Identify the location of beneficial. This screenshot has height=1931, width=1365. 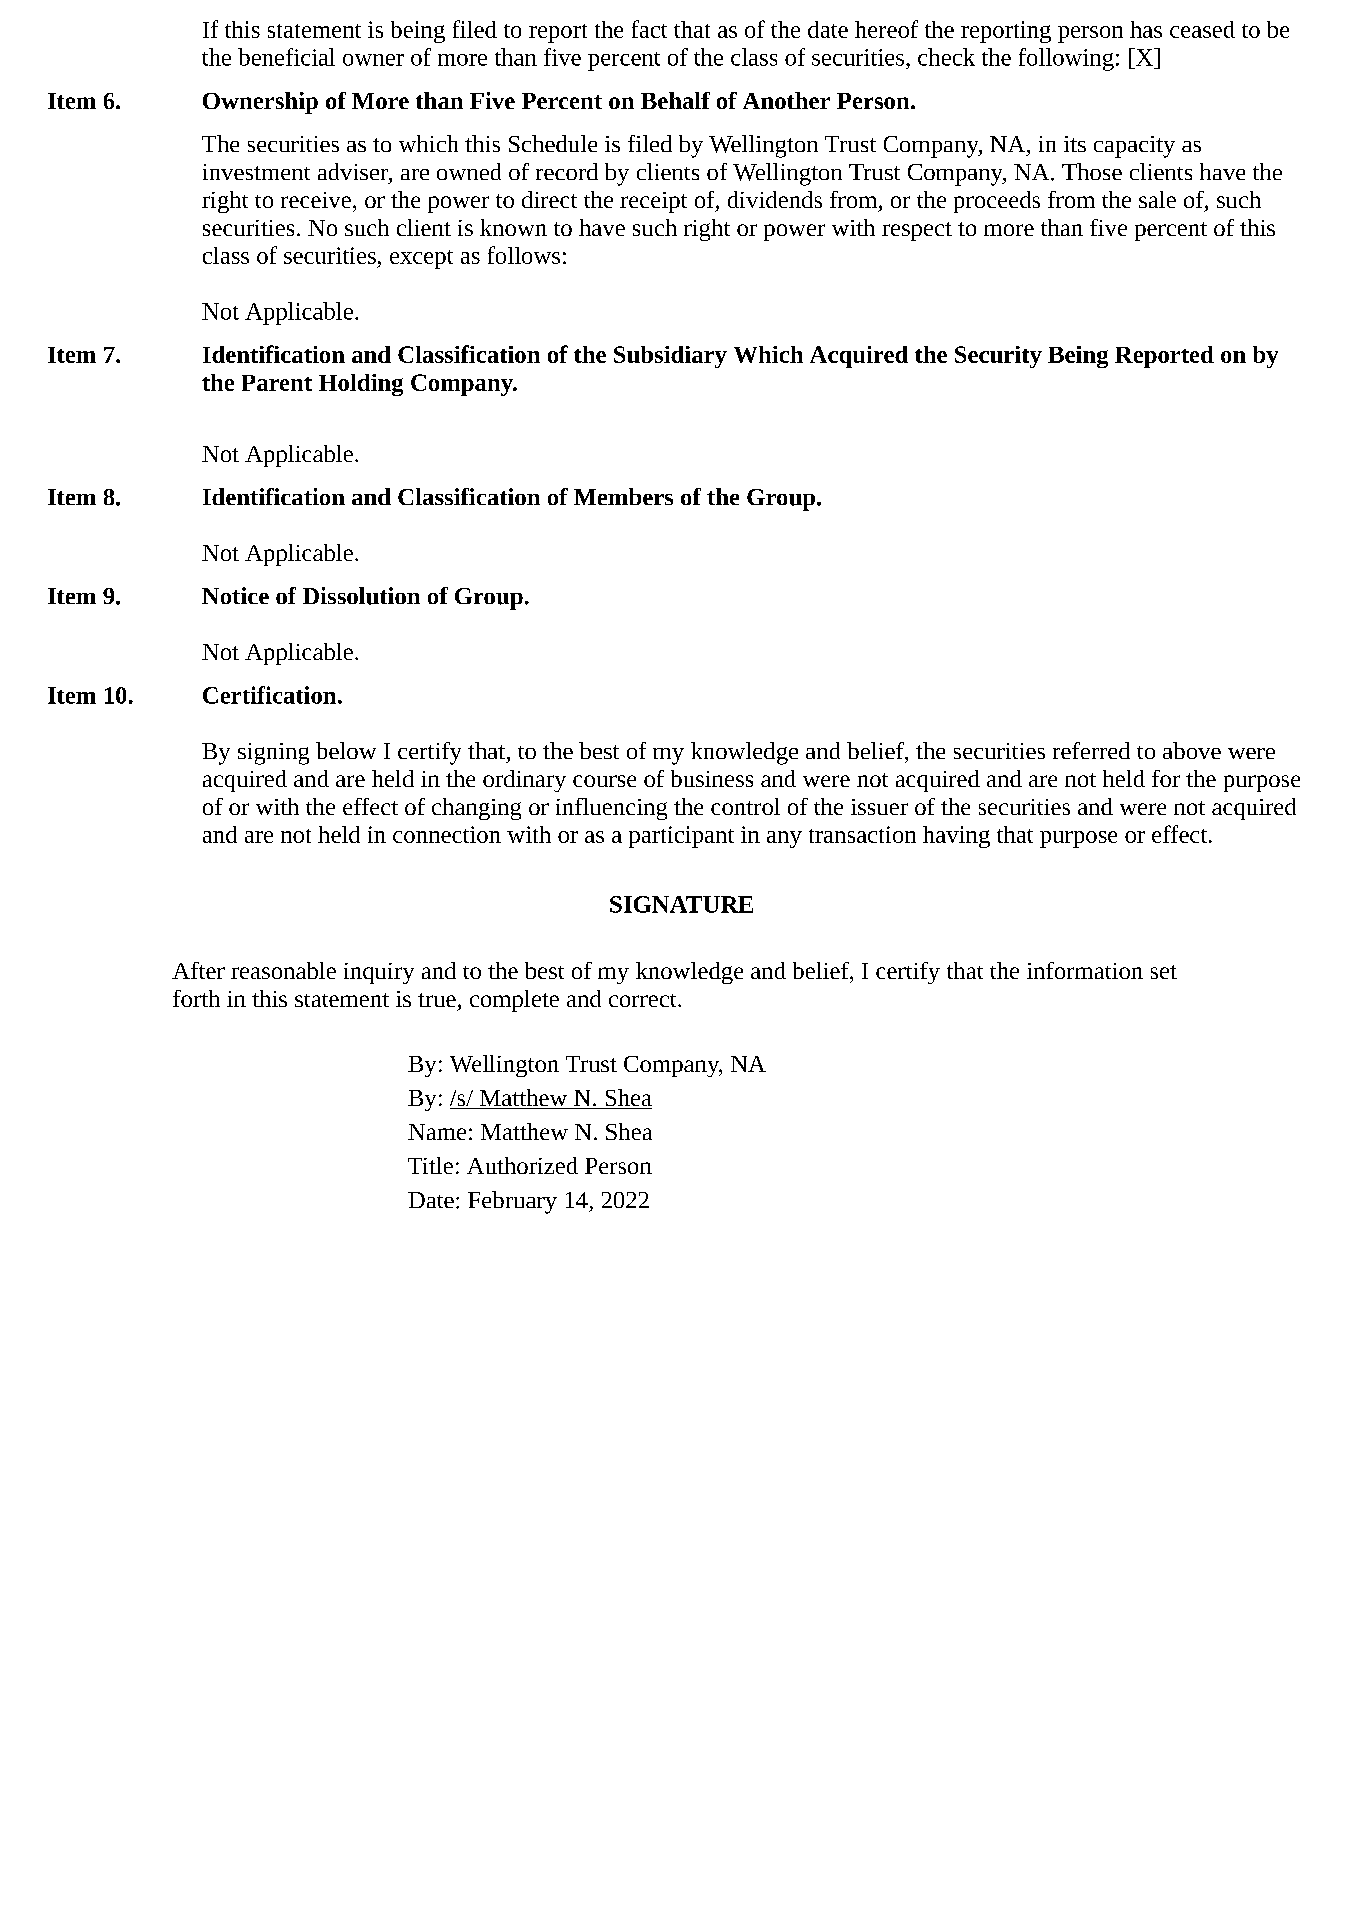
(286, 57).
